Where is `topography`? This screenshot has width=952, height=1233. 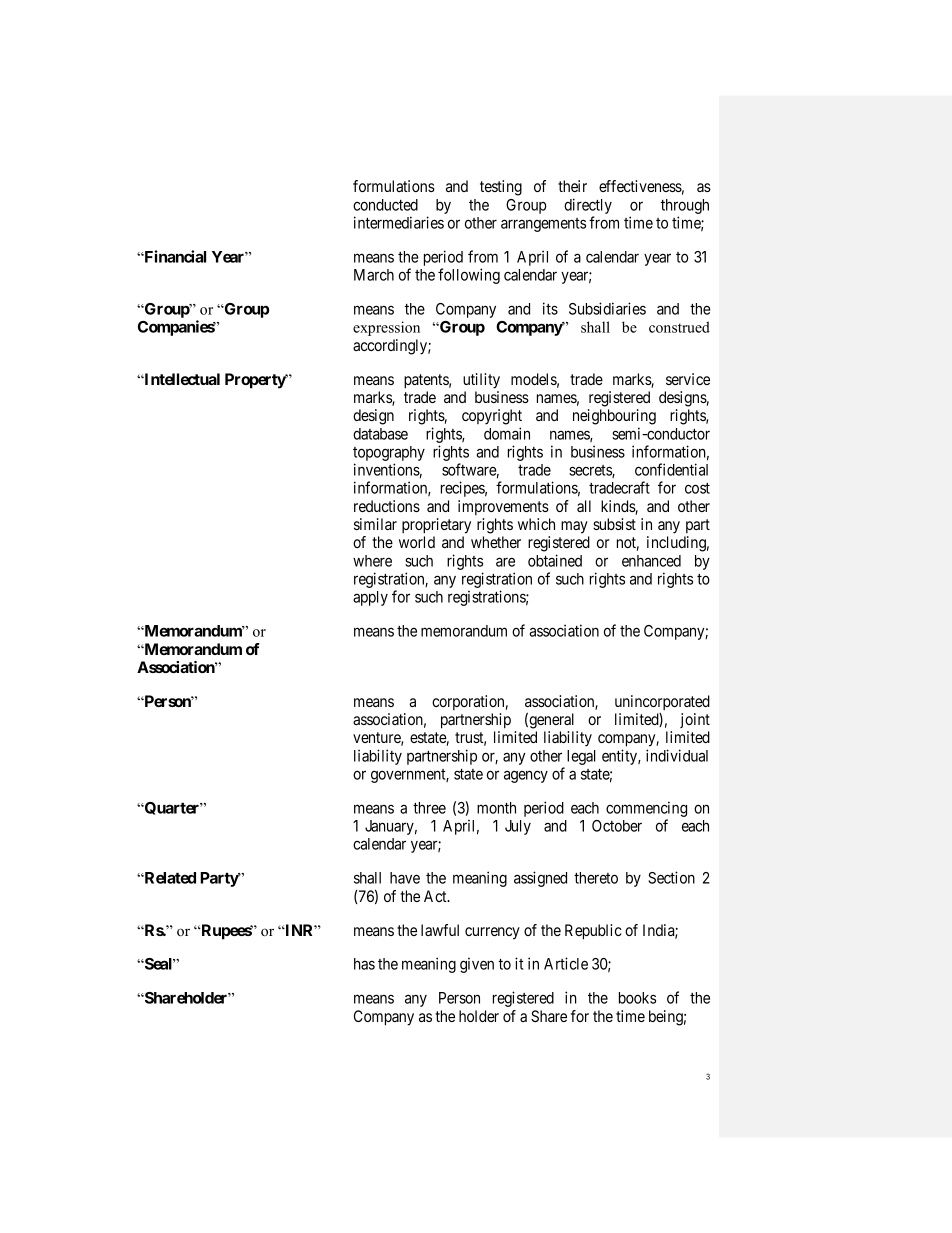
topography is located at coordinates (389, 455).
